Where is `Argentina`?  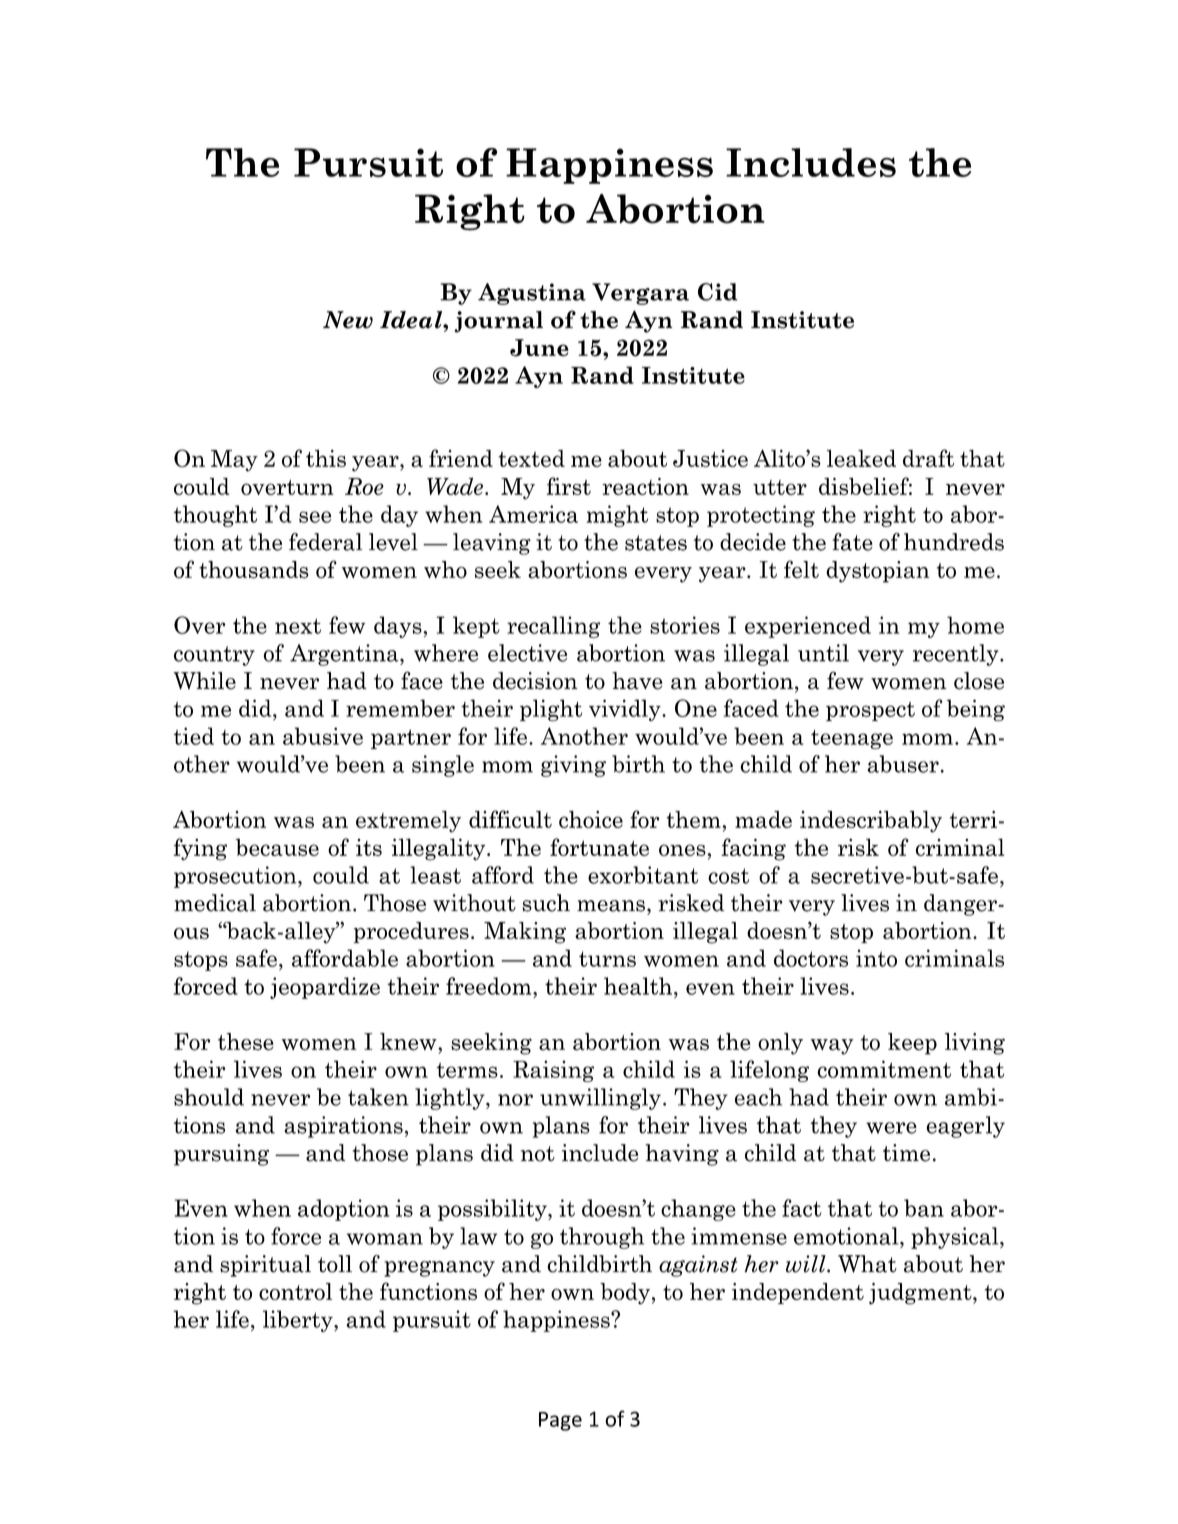 Argentina is located at coordinates (345, 655).
